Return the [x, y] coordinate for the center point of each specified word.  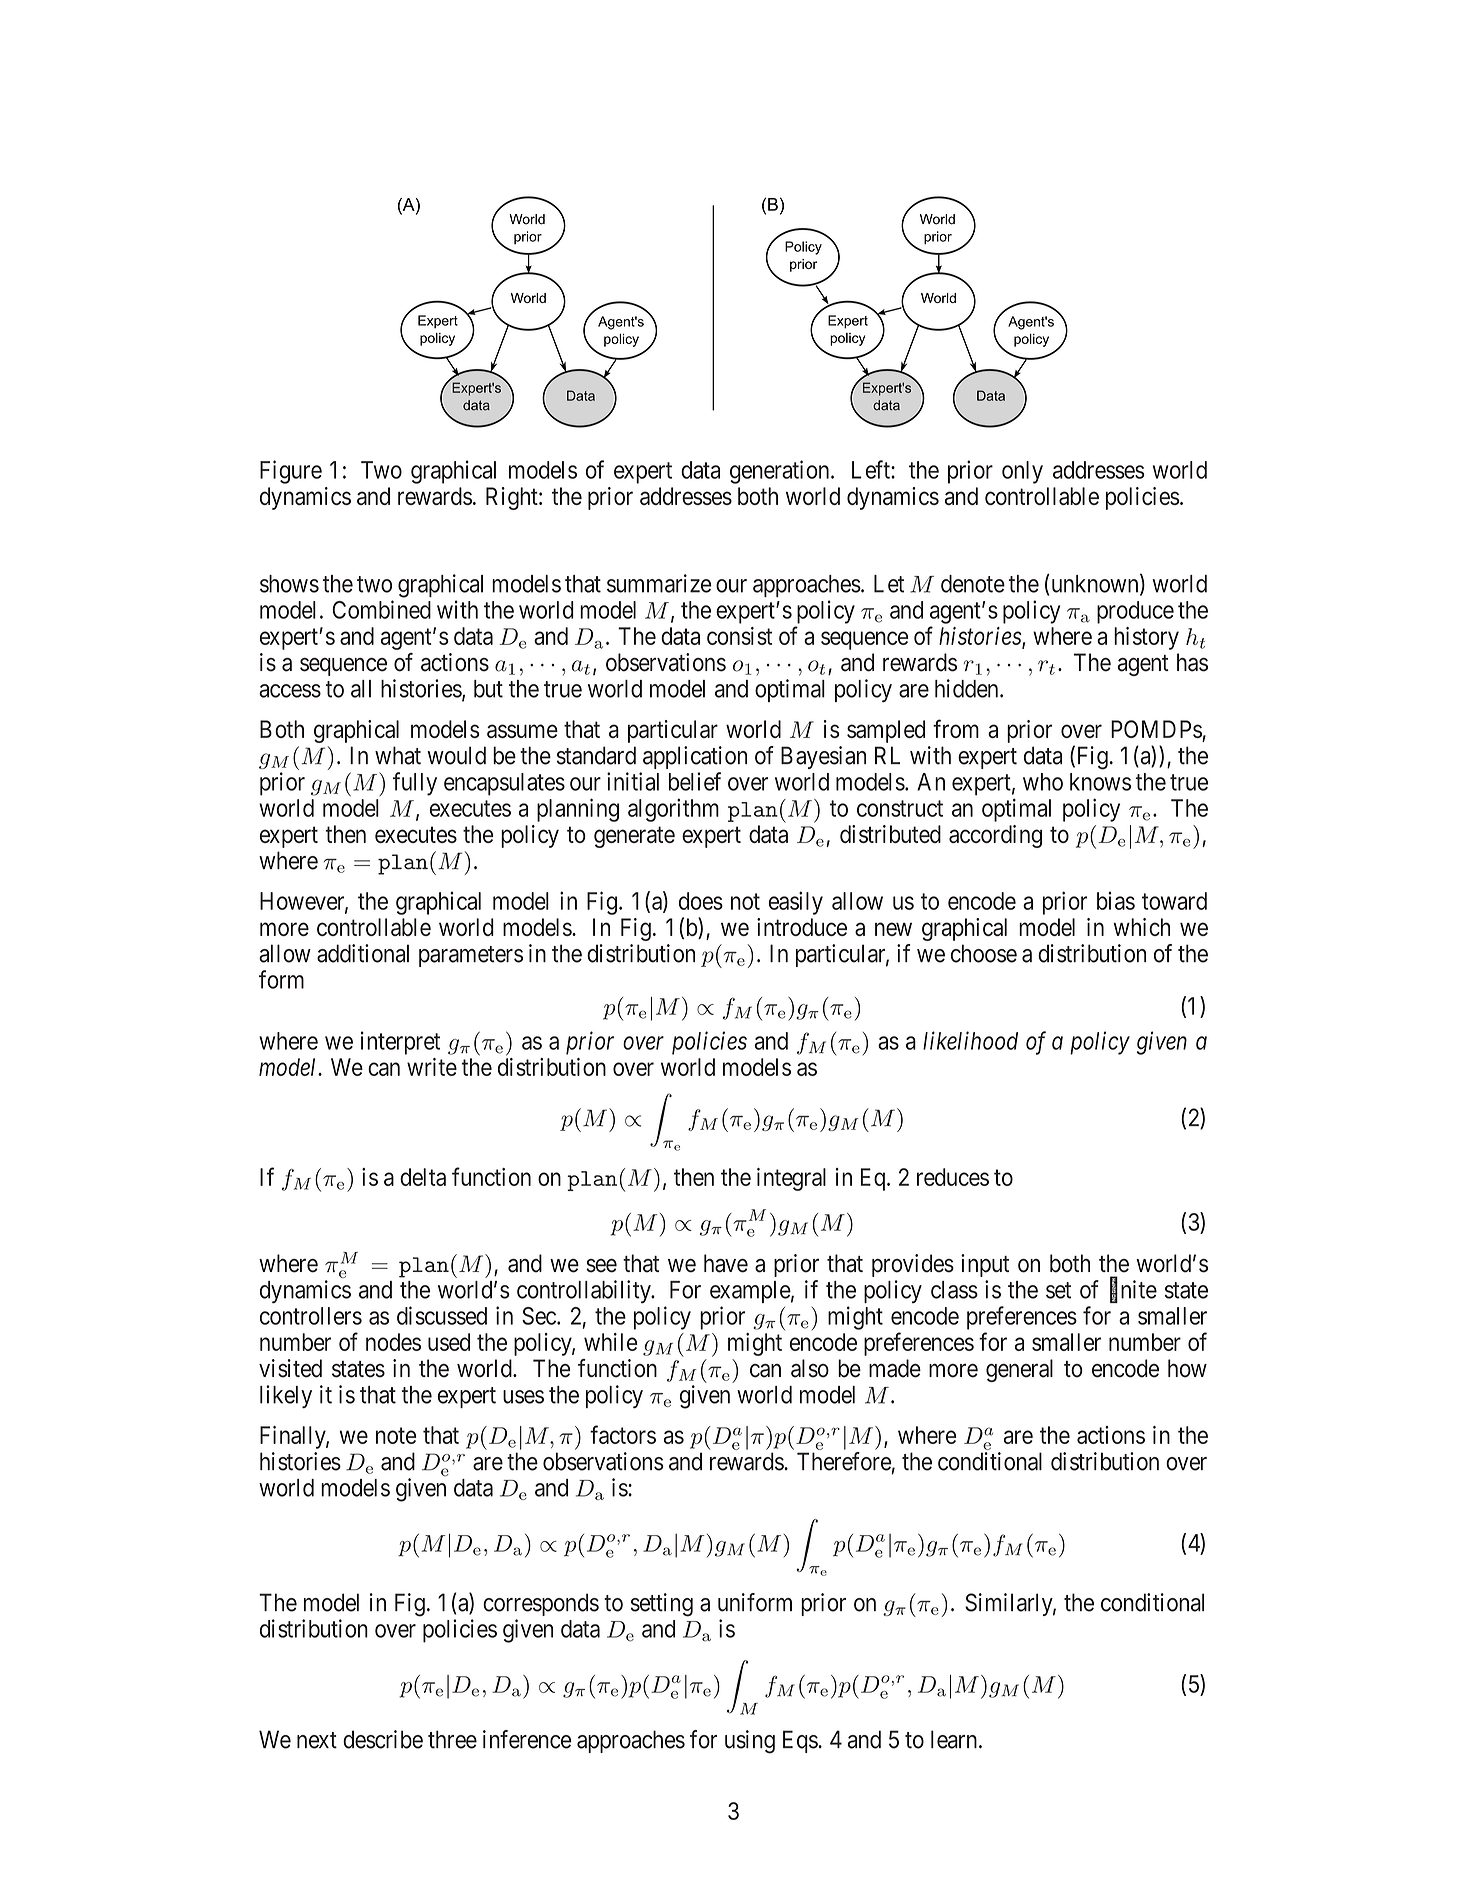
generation [781, 472]
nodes [393, 1342]
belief [695, 781]
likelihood [970, 1040]
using [750, 1742]
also [810, 1368]
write [432, 1067]
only [1022, 472]
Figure [291, 472]
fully [415, 784]
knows [1100, 782]
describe [383, 1739]
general [1019, 1370]
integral [791, 1179]
